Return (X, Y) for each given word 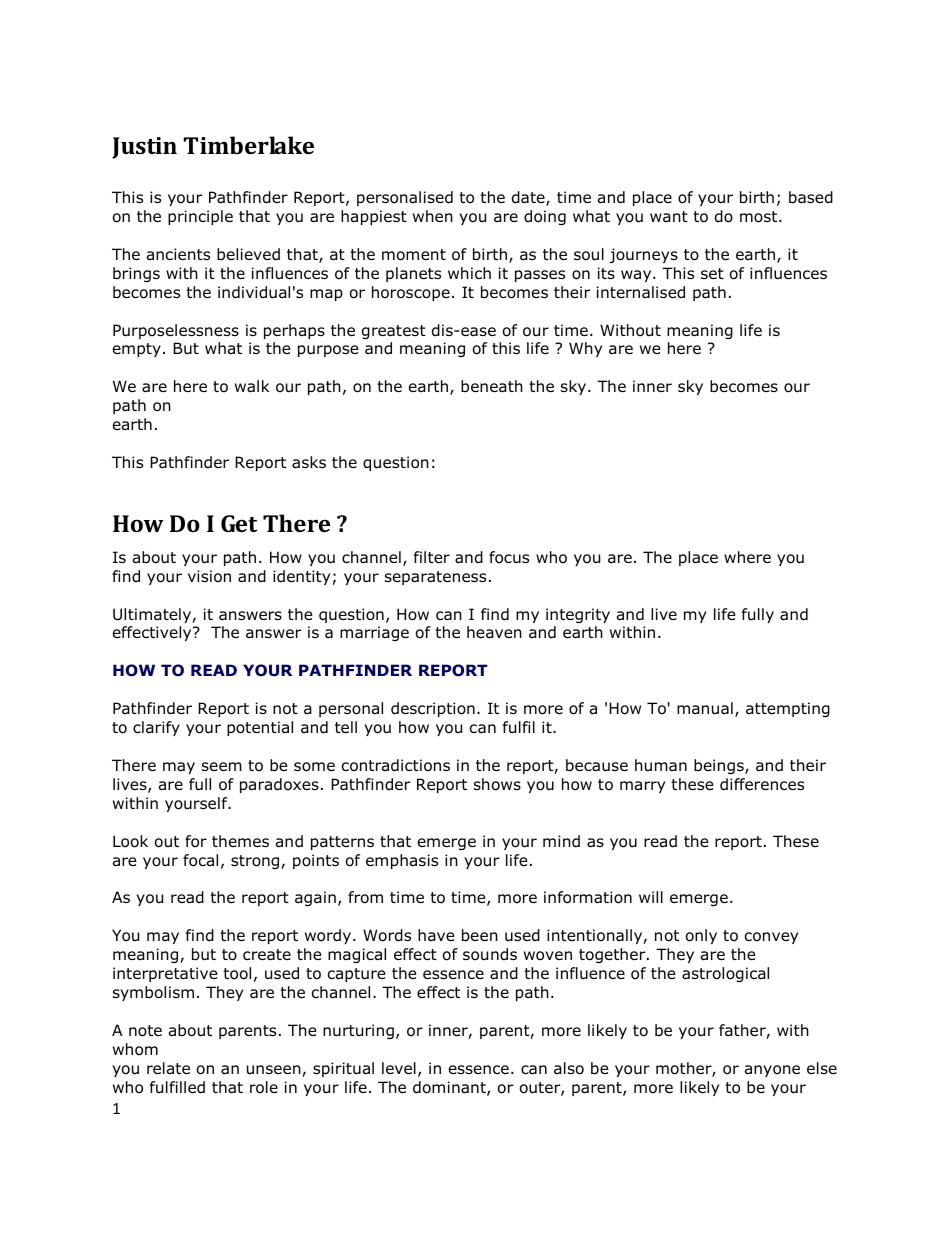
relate (168, 1068)
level (399, 1068)
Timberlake (249, 145)
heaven (494, 632)
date (529, 198)
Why (585, 349)
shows (497, 784)
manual (705, 708)
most (760, 217)
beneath (492, 386)
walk (252, 386)
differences (762, 784)
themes (240, 841)
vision (209, 576)
